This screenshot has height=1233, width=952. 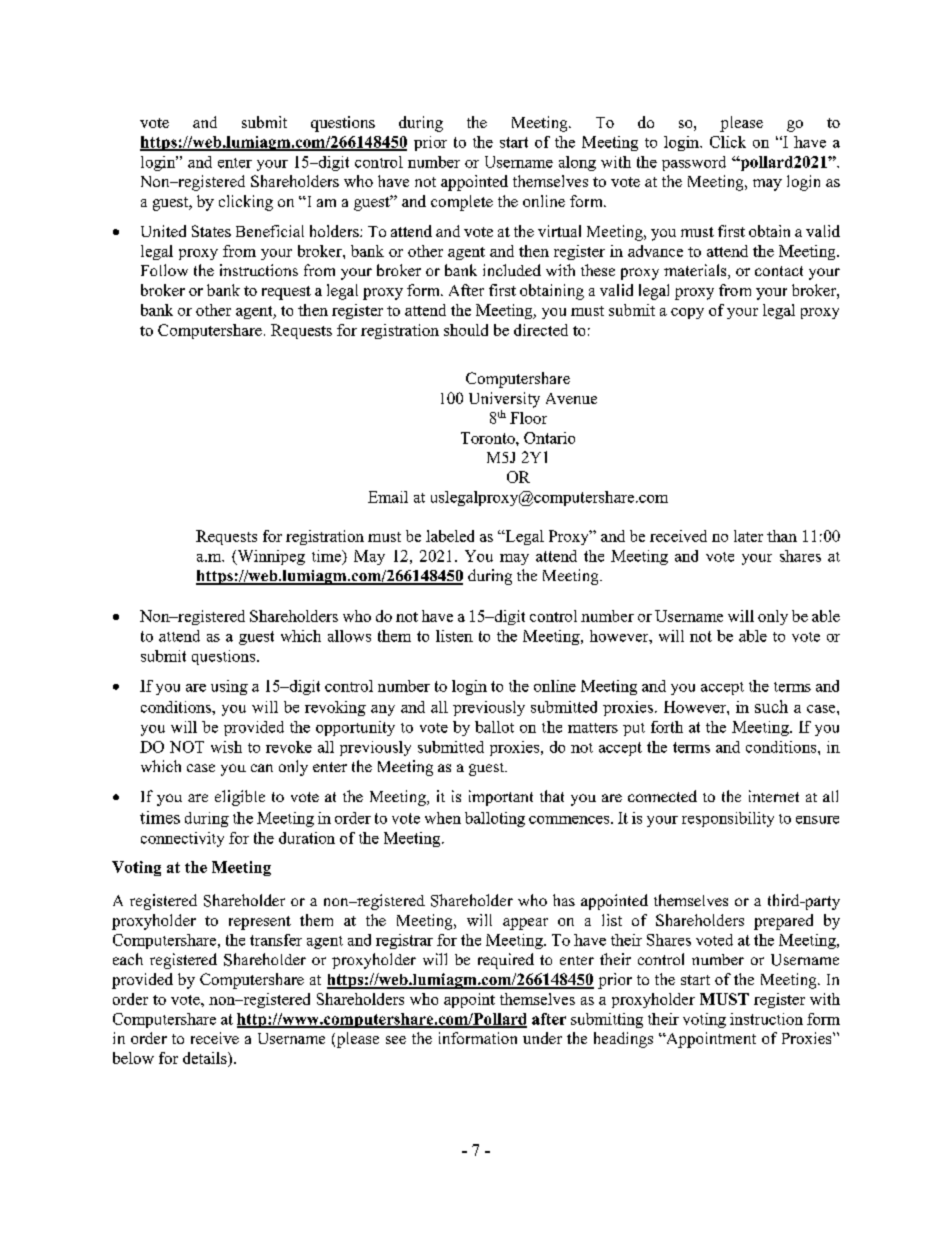 What do you see at coordinates (687, 313) in the screenshot?
I see `copy` at bounding box center [687, 313].
